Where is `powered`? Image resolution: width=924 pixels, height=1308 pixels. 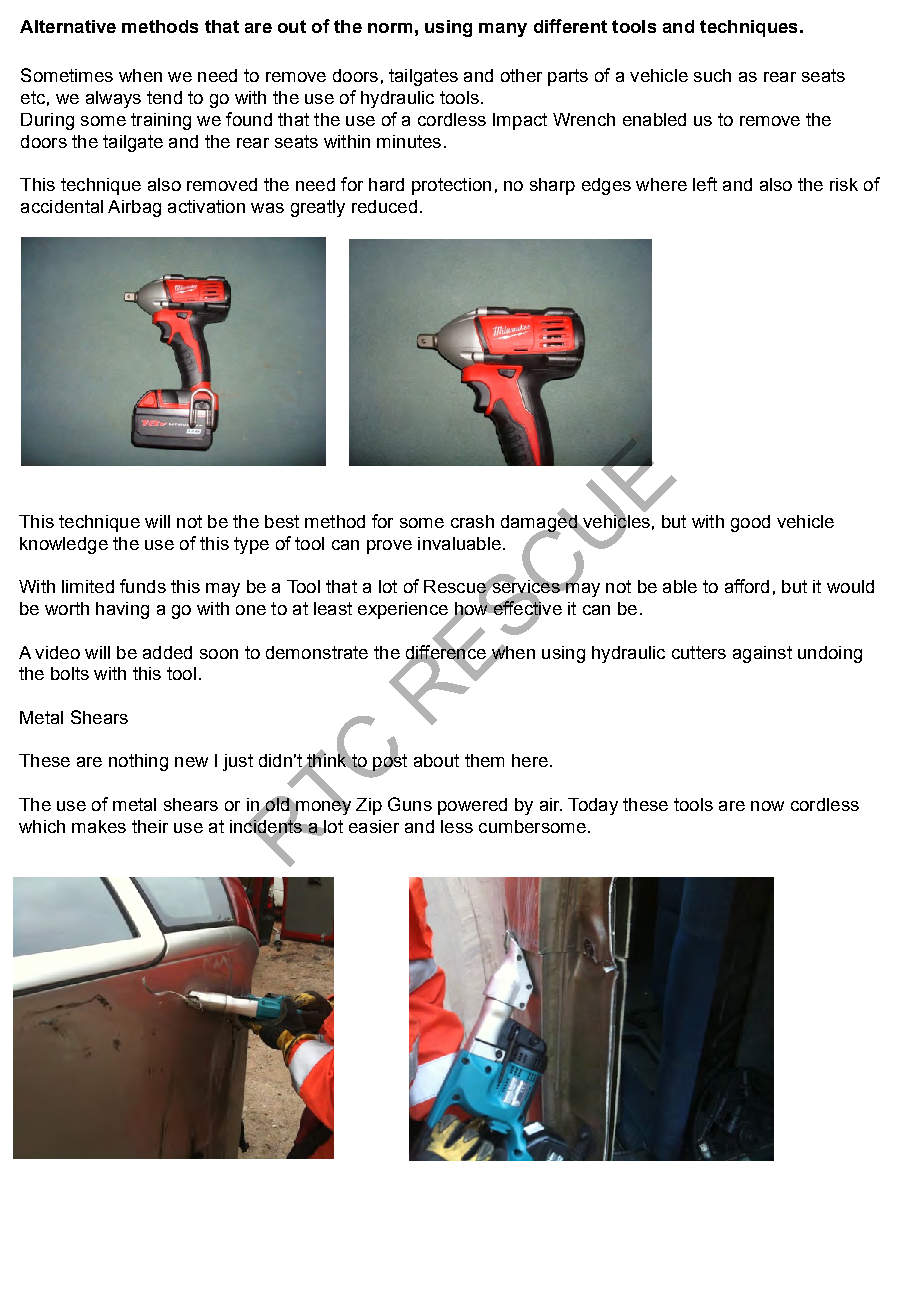 powered is located at coordinates (472, 806).
